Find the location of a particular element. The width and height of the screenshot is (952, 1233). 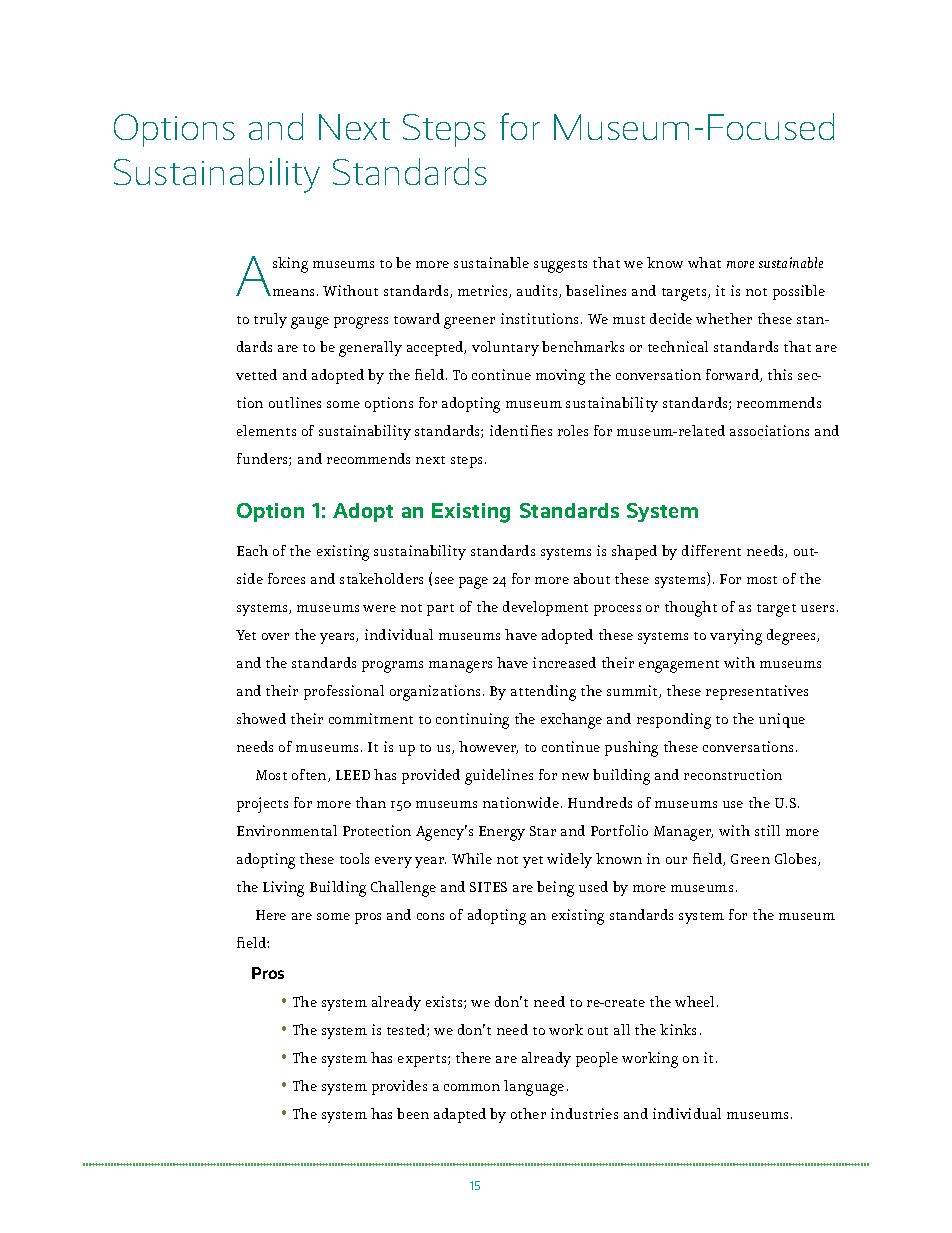

about is located at coordinates (592, 578).
